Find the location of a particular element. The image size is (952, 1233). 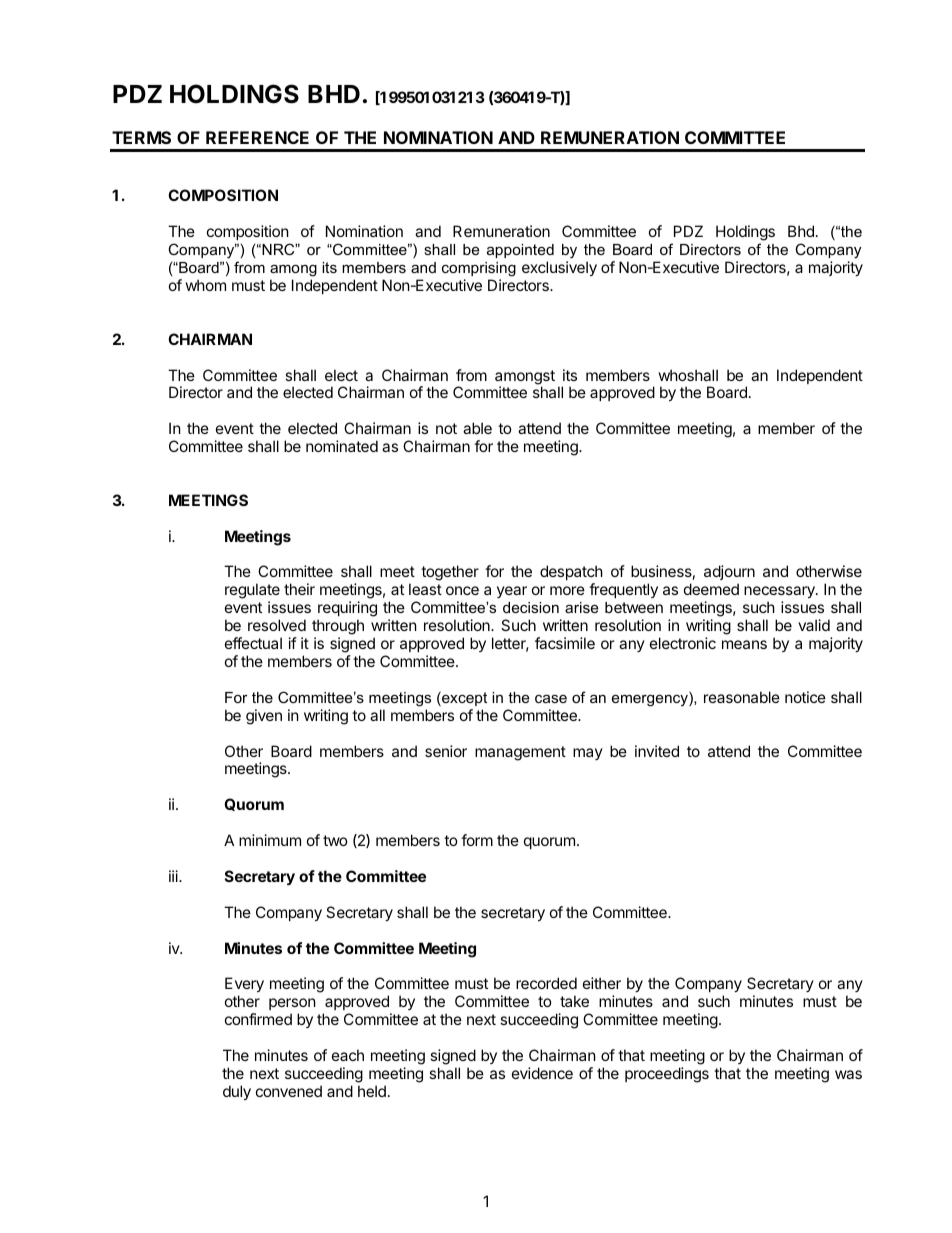

appointed is located at coordinates (520, 251).
